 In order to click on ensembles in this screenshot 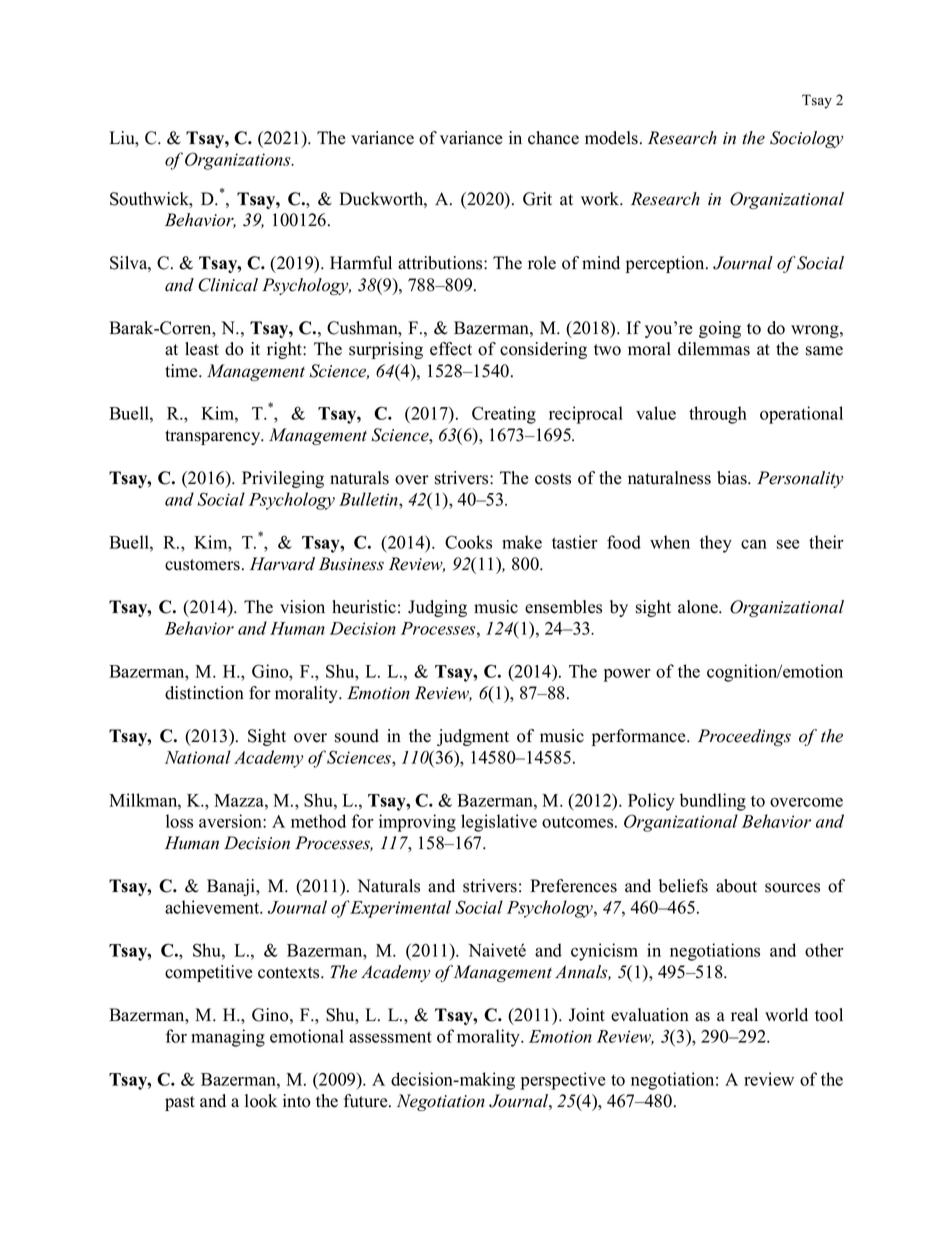, I will do `click(563, 607)`.
